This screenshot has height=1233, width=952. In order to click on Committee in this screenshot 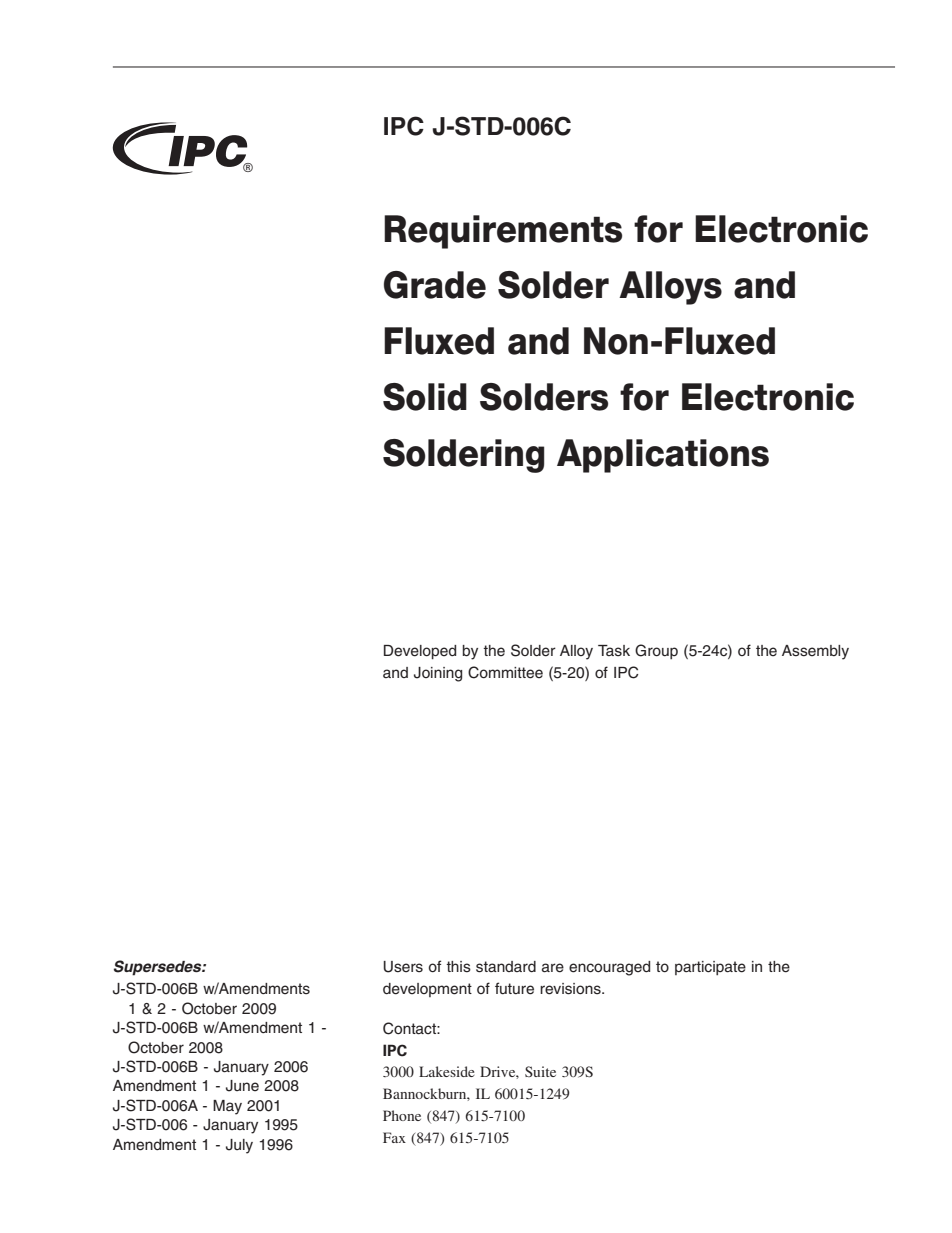, I will do `click(505, 672)`.
